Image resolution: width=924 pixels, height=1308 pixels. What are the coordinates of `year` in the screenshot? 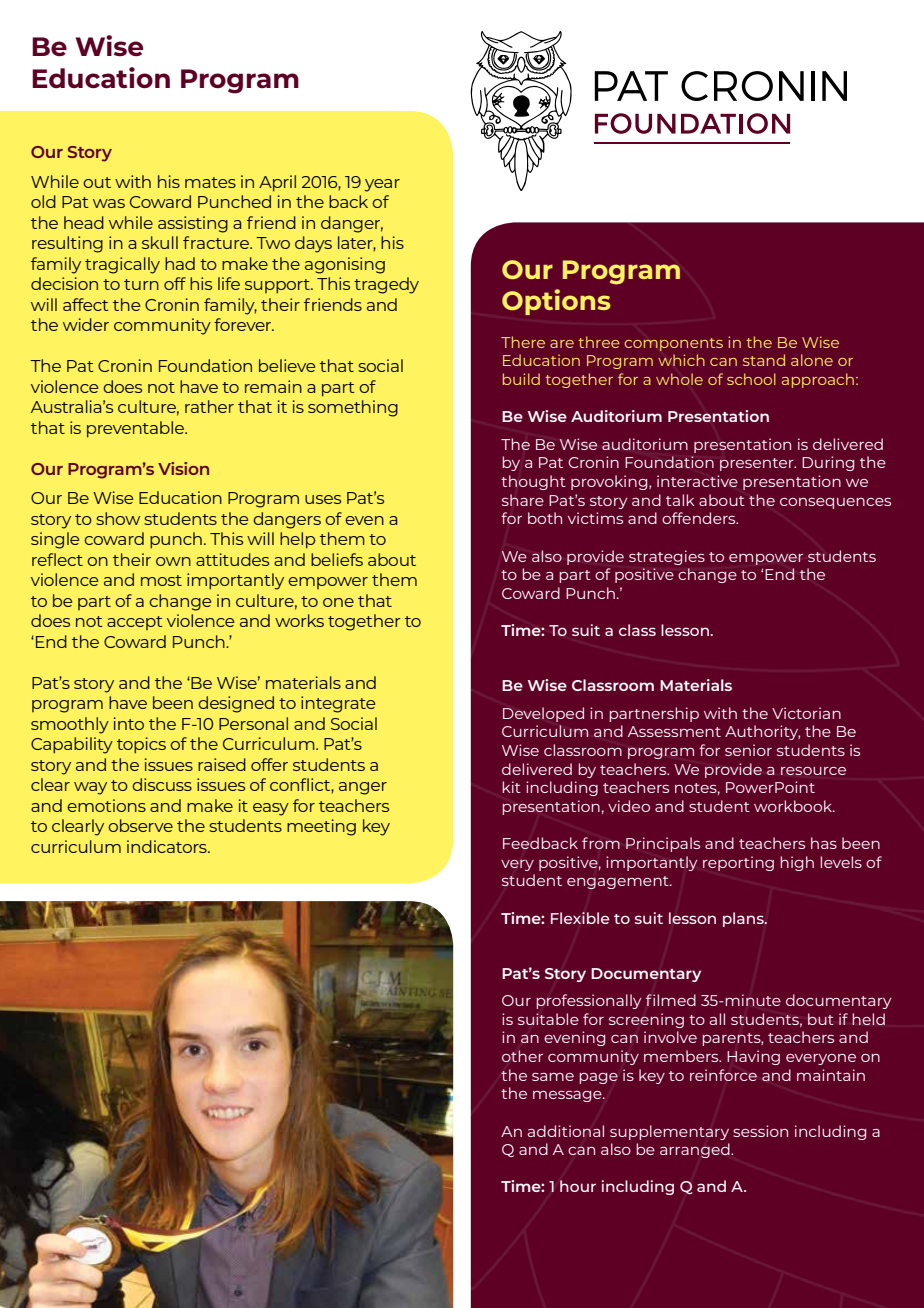 It's located at (382, 185).
